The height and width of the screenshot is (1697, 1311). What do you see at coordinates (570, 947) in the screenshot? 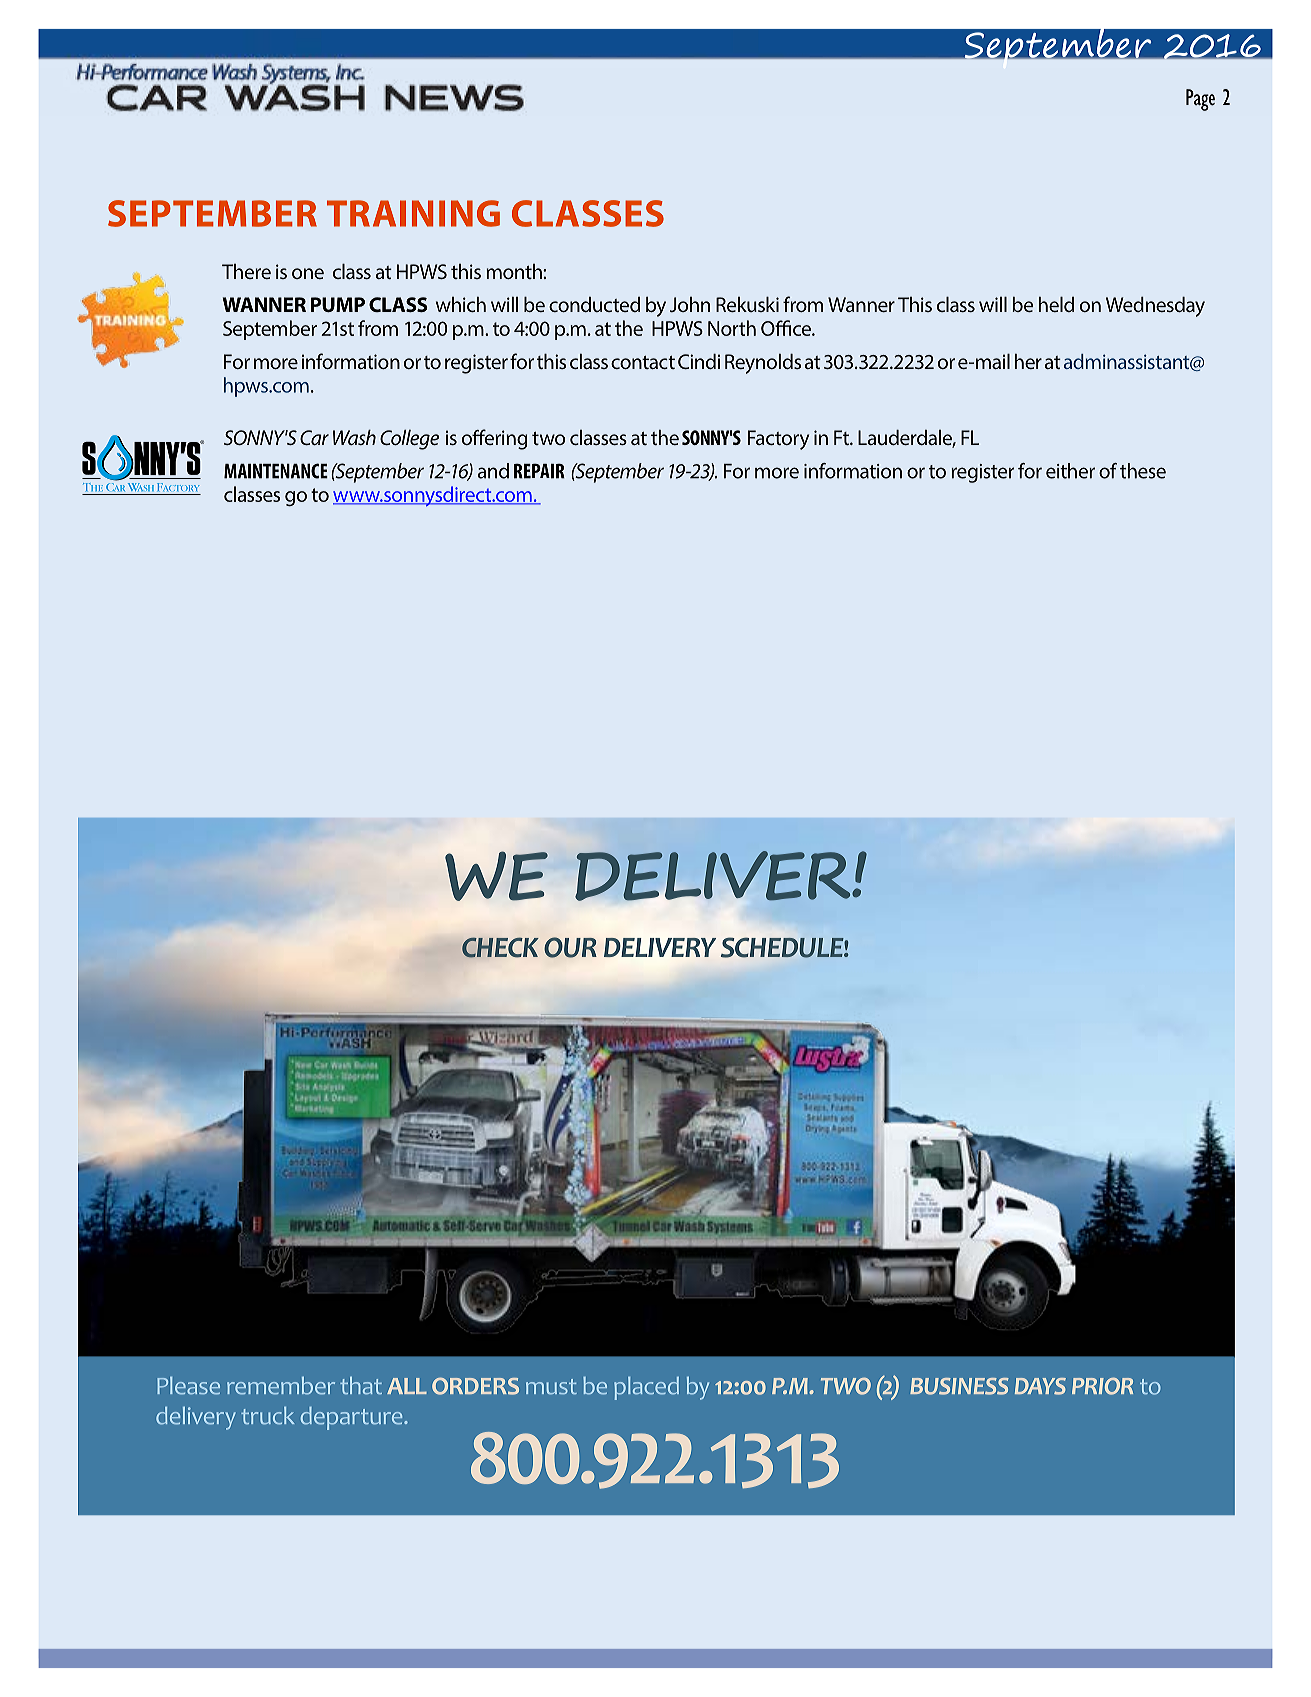
I see `OUR` at bounding box center [570, 947].
